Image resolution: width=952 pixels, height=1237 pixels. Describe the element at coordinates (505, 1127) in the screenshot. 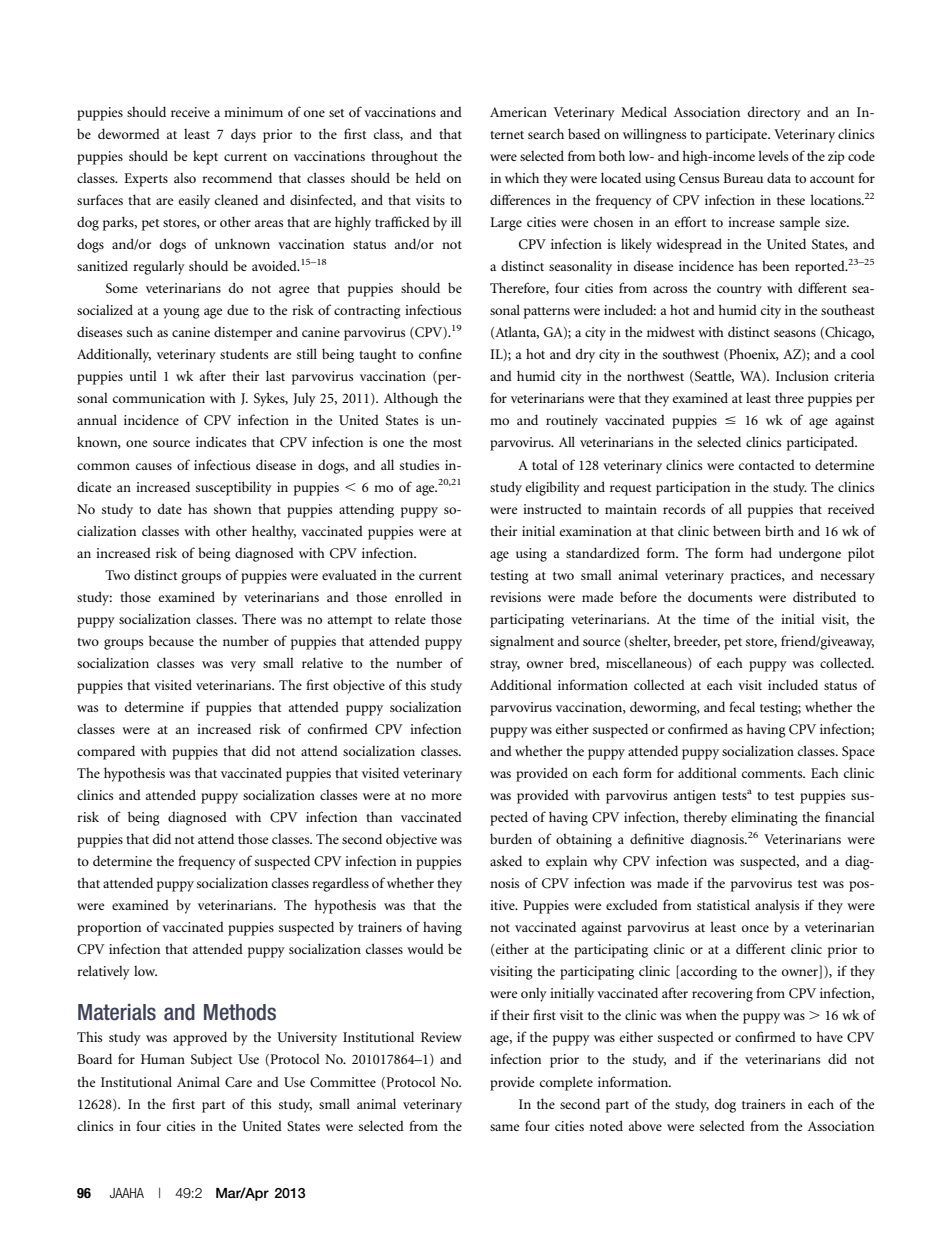

I see `same` at that location.
